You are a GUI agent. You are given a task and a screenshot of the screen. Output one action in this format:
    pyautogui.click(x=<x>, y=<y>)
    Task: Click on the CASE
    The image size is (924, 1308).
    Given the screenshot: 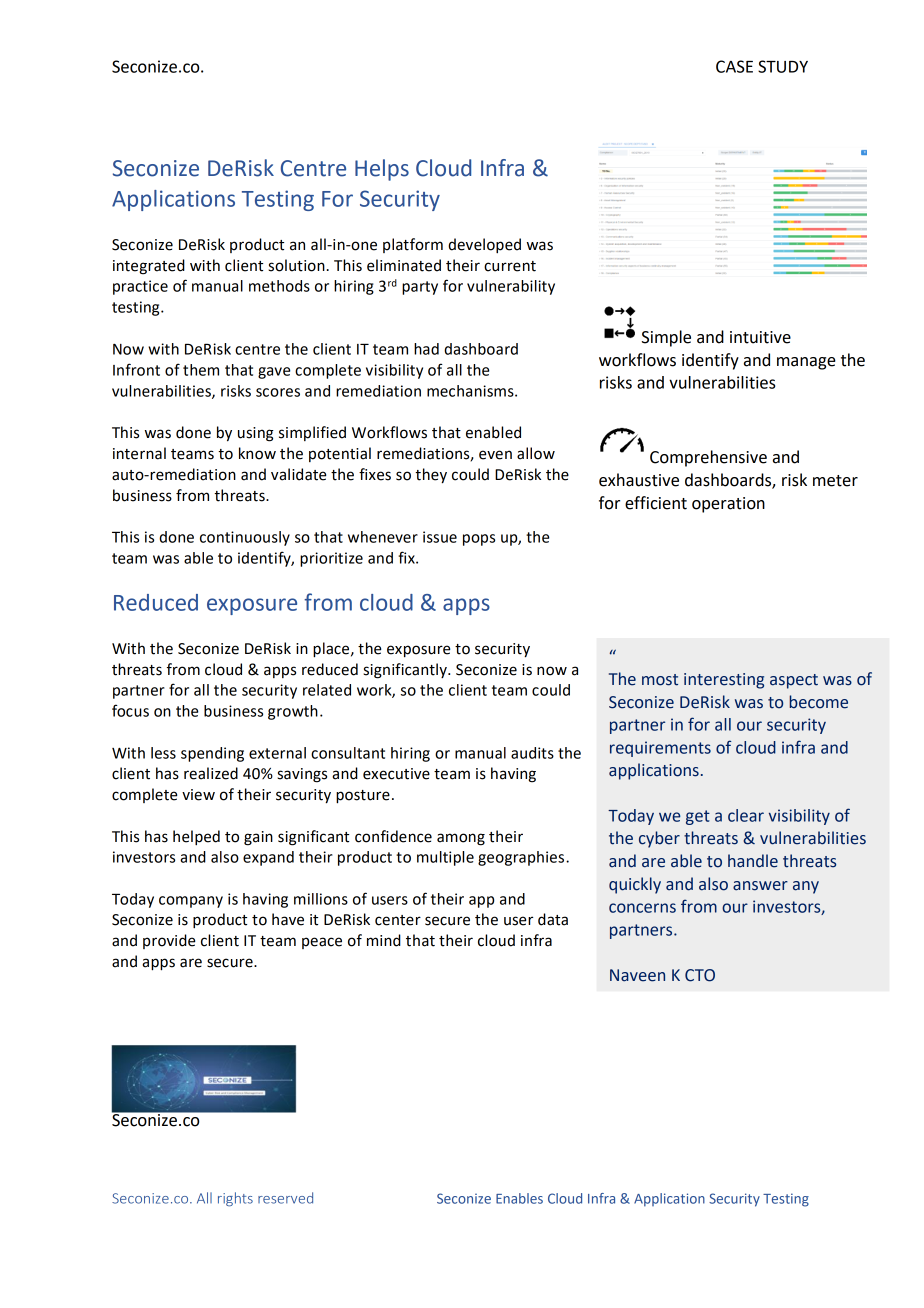 What is the action you would take?
    pyautogui.click(x=734, y=66)
